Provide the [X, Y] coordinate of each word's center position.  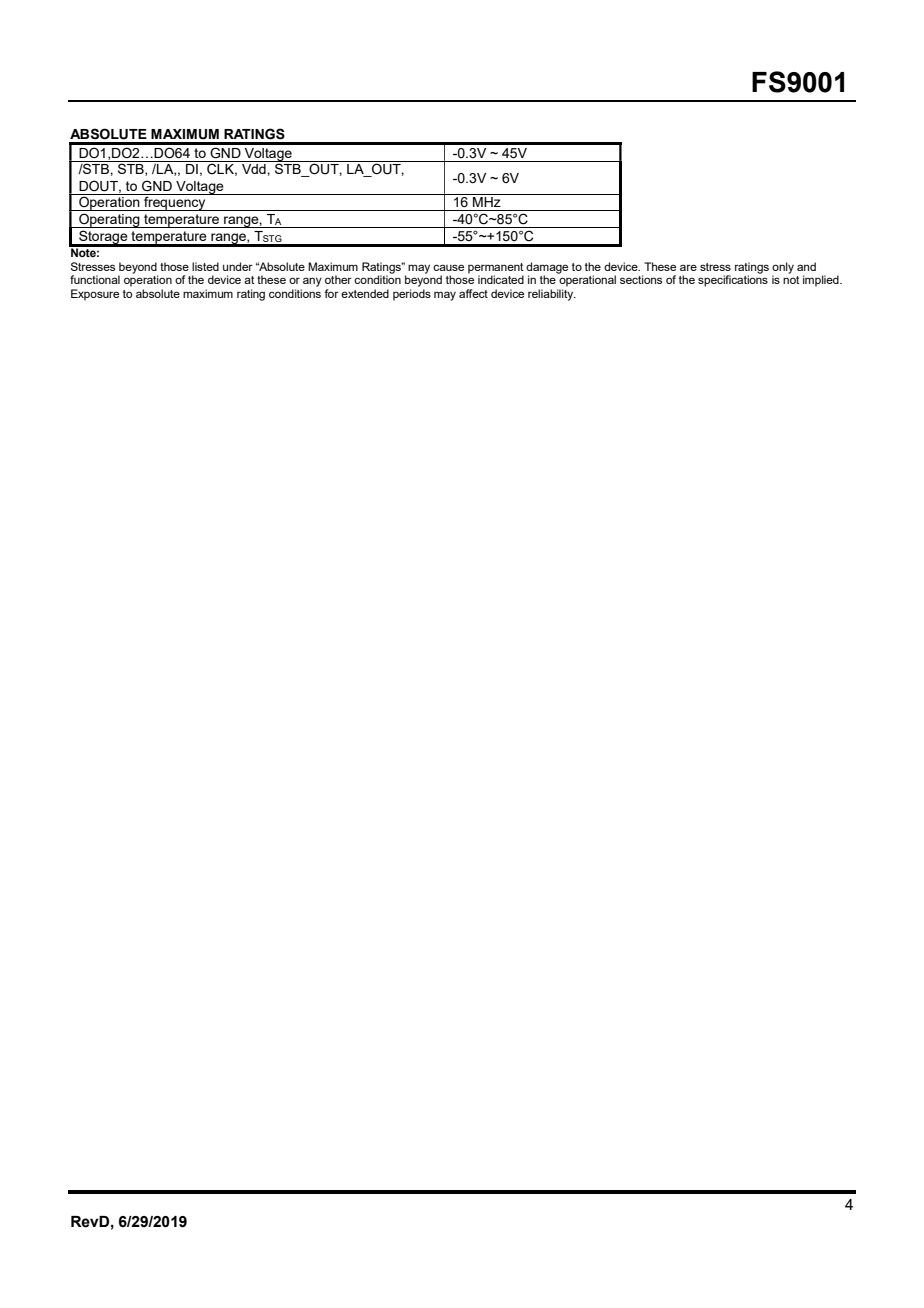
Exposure [95, 295]
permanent [496, 268]
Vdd [255, 169]
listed [205, 266]
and [806, 266]
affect [473, 293]
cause [448, 267]
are [688, 267]
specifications [733, 280]
